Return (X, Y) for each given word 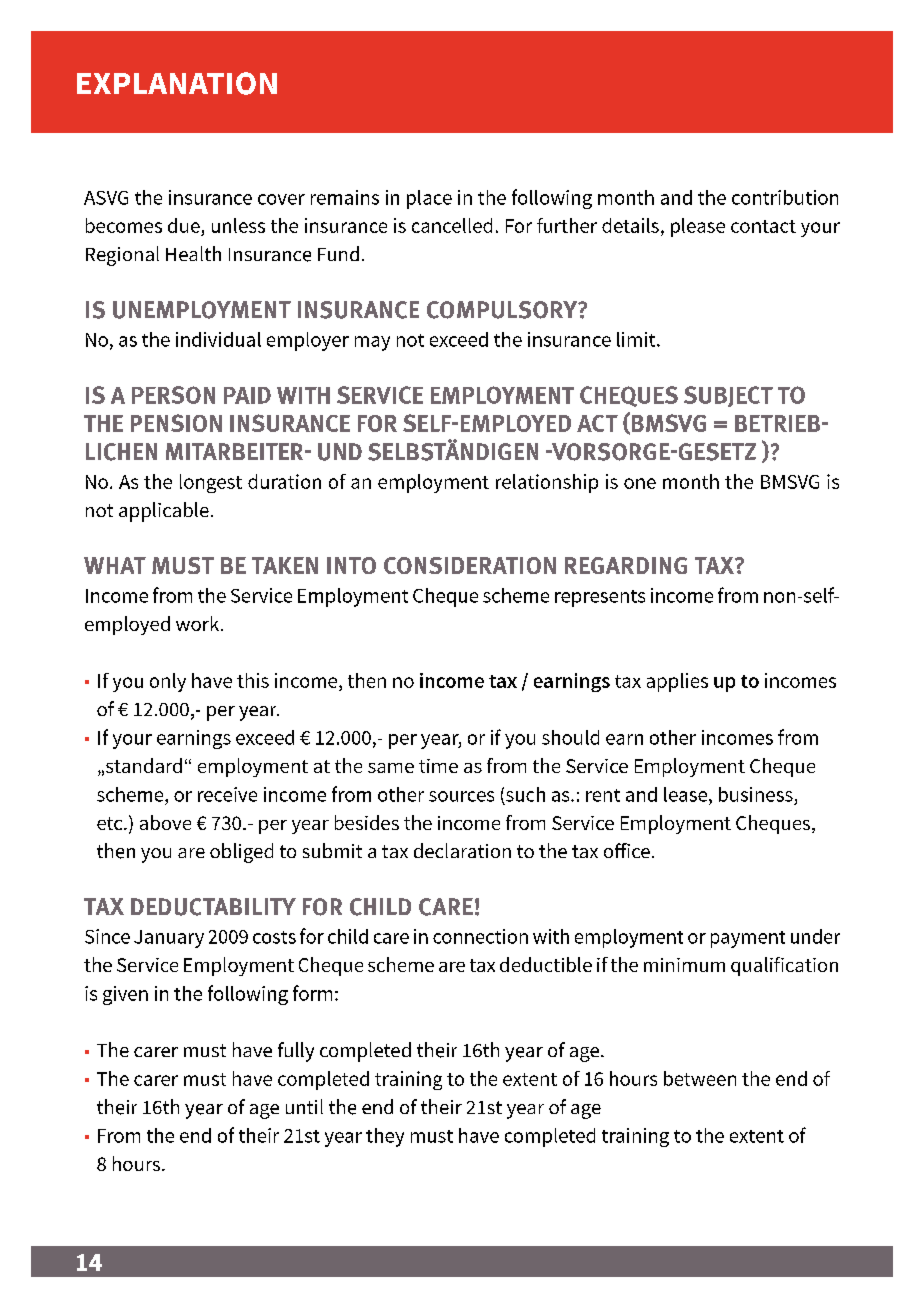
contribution (785, 197)
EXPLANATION (177, 83)
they (385, 1137)
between (700, 1078)
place (429, 199)
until (304, 1106)
